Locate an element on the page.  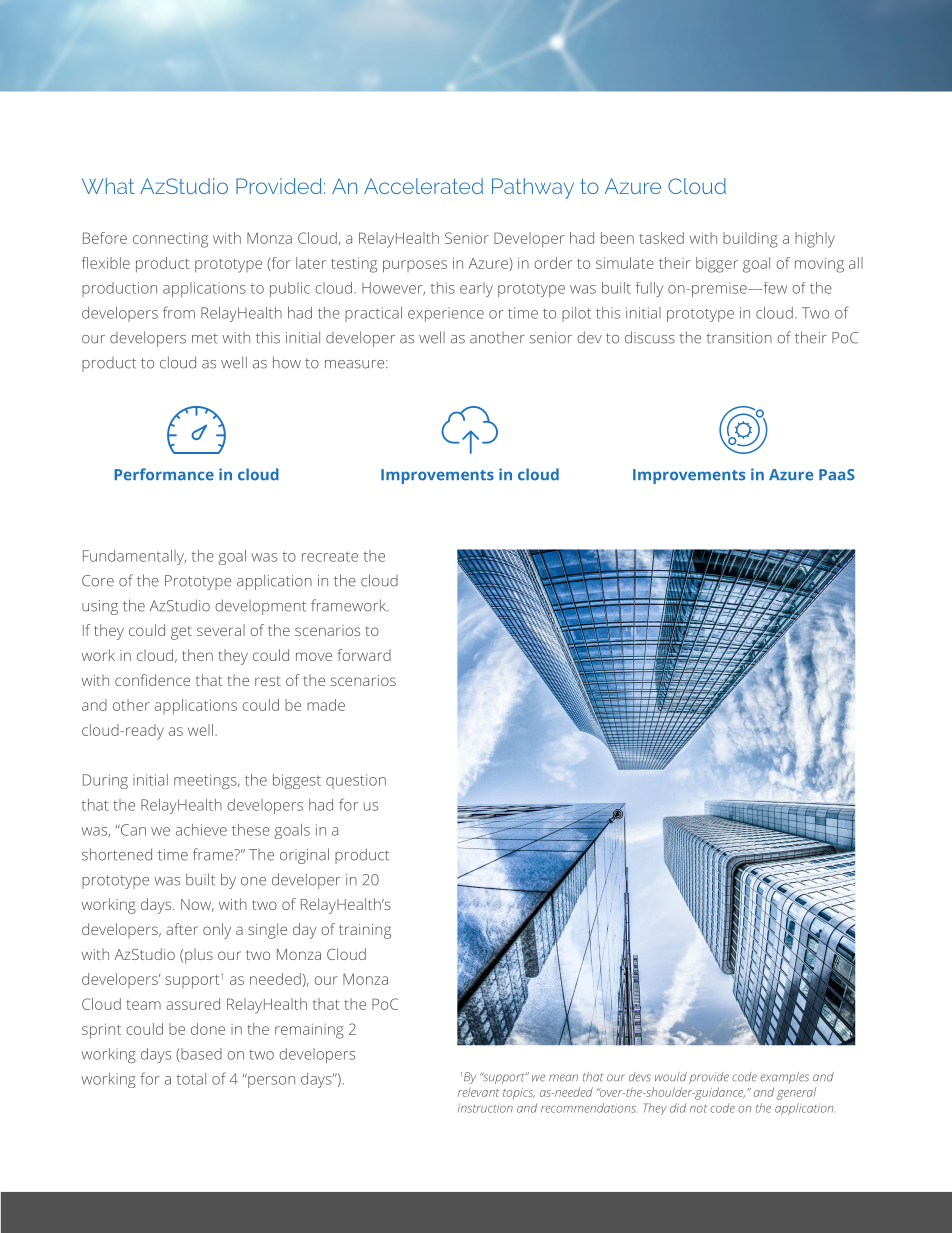
meetings is located at coordinates (206, 781).
